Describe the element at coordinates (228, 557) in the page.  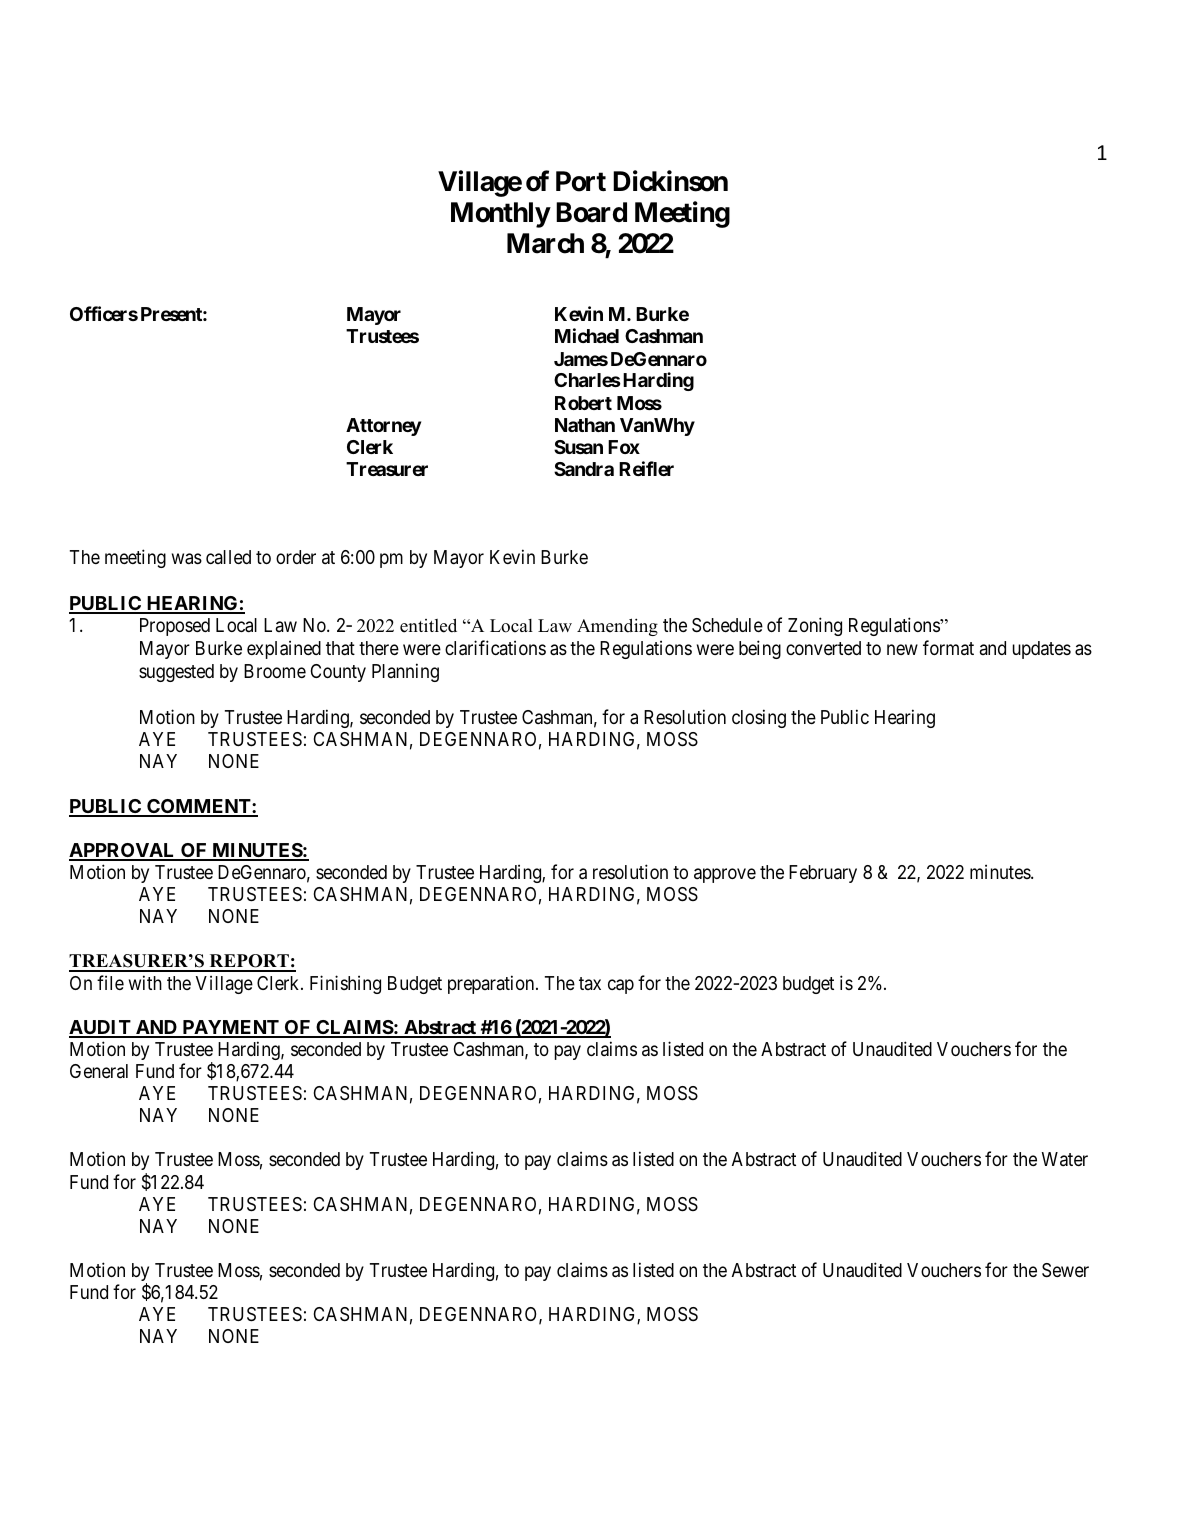
I see `called` at that location.
